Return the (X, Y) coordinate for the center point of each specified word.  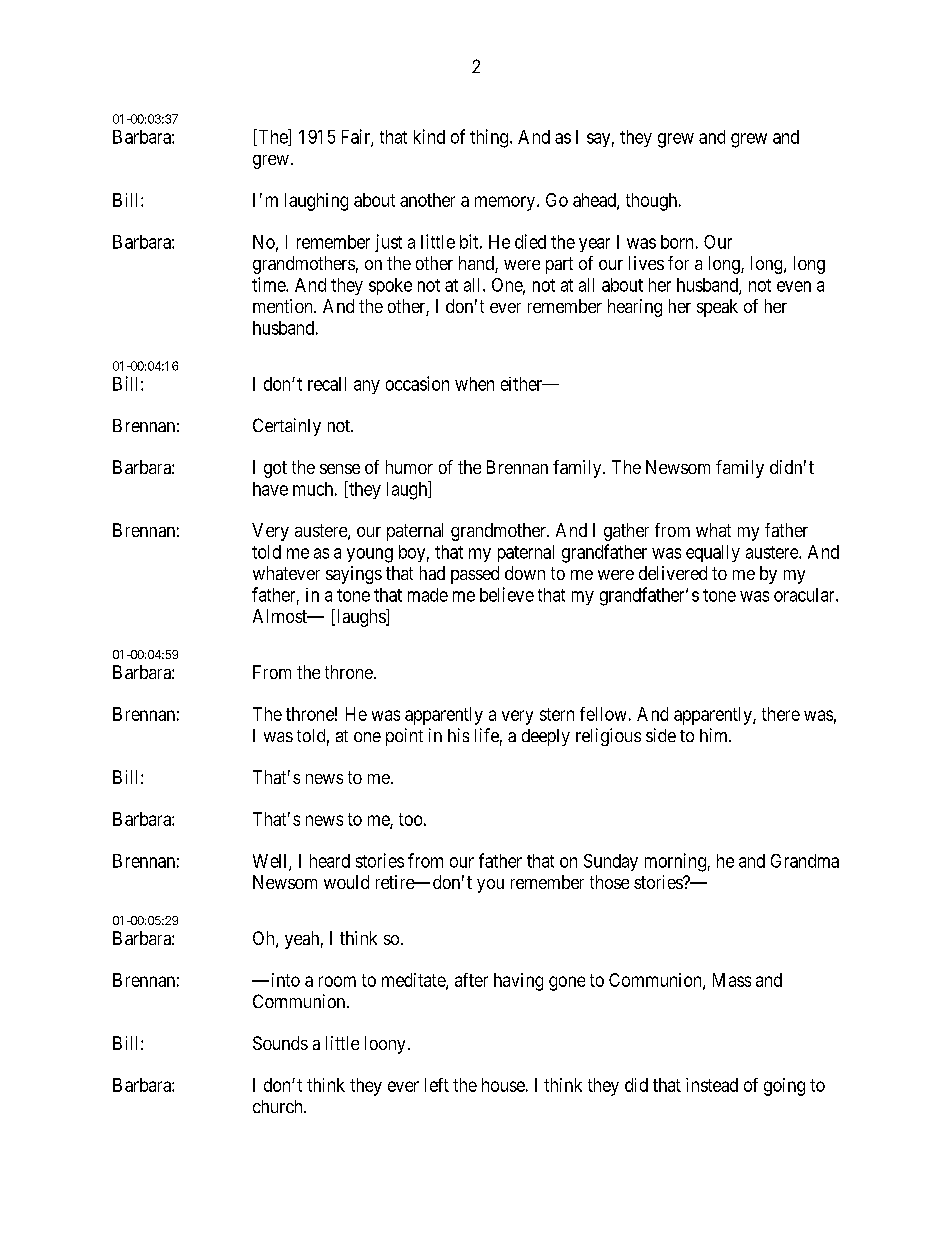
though (653, 202)
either (523, 384)
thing (490, 138)
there (781, 714)
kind (429, 136)
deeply (546, 737)
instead (712, 1085)
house (503, 1085)
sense (340, 469)
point (404, 737)
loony (385, 1045)
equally (713, 553)
